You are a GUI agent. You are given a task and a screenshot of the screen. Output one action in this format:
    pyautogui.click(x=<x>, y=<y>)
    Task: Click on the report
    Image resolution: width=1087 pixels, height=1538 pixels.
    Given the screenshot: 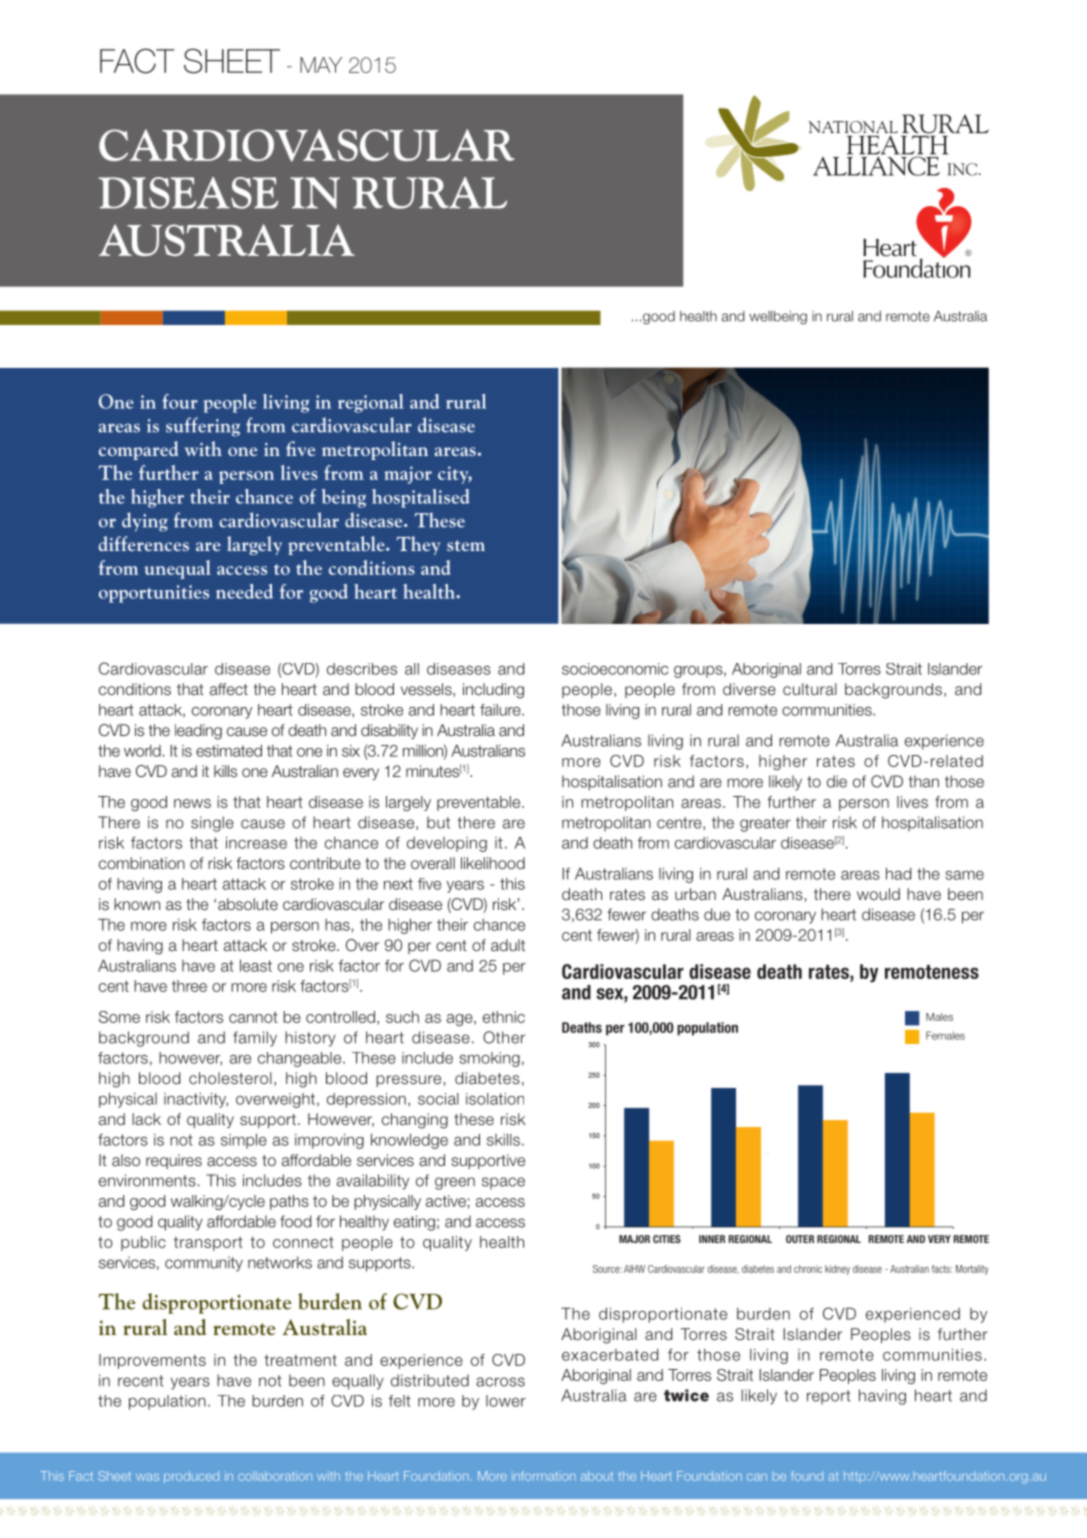 What is the action you would take?
    pyautogui.click(x=829, y=1397)
